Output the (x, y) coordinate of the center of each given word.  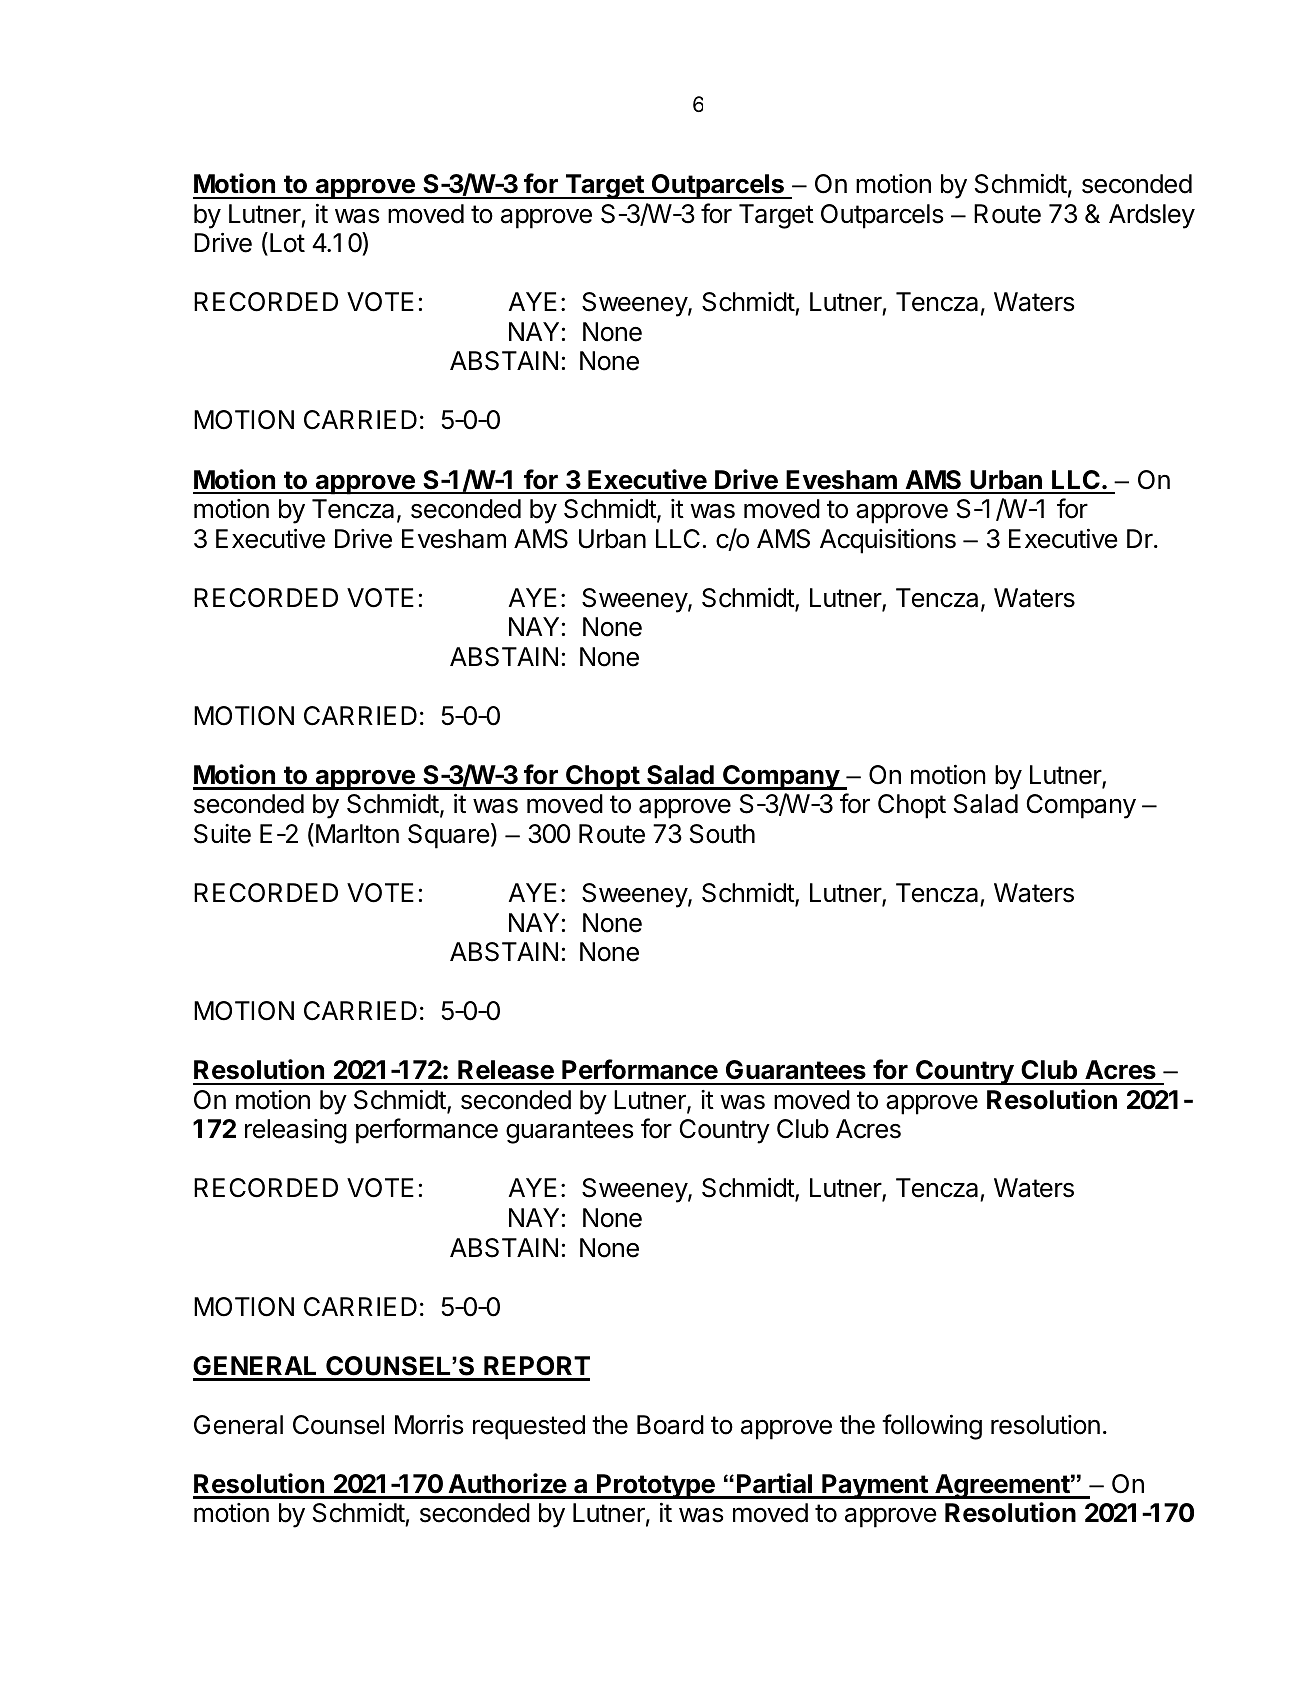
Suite (222, 834)
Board (670, 1425)
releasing (296, 1131)
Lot (287, 243)
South (722, 834)
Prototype (656, 1486)
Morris (429, 1425)
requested (529, 1427)
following (932, 1427)
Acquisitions (888, 541)
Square (449, 836)
